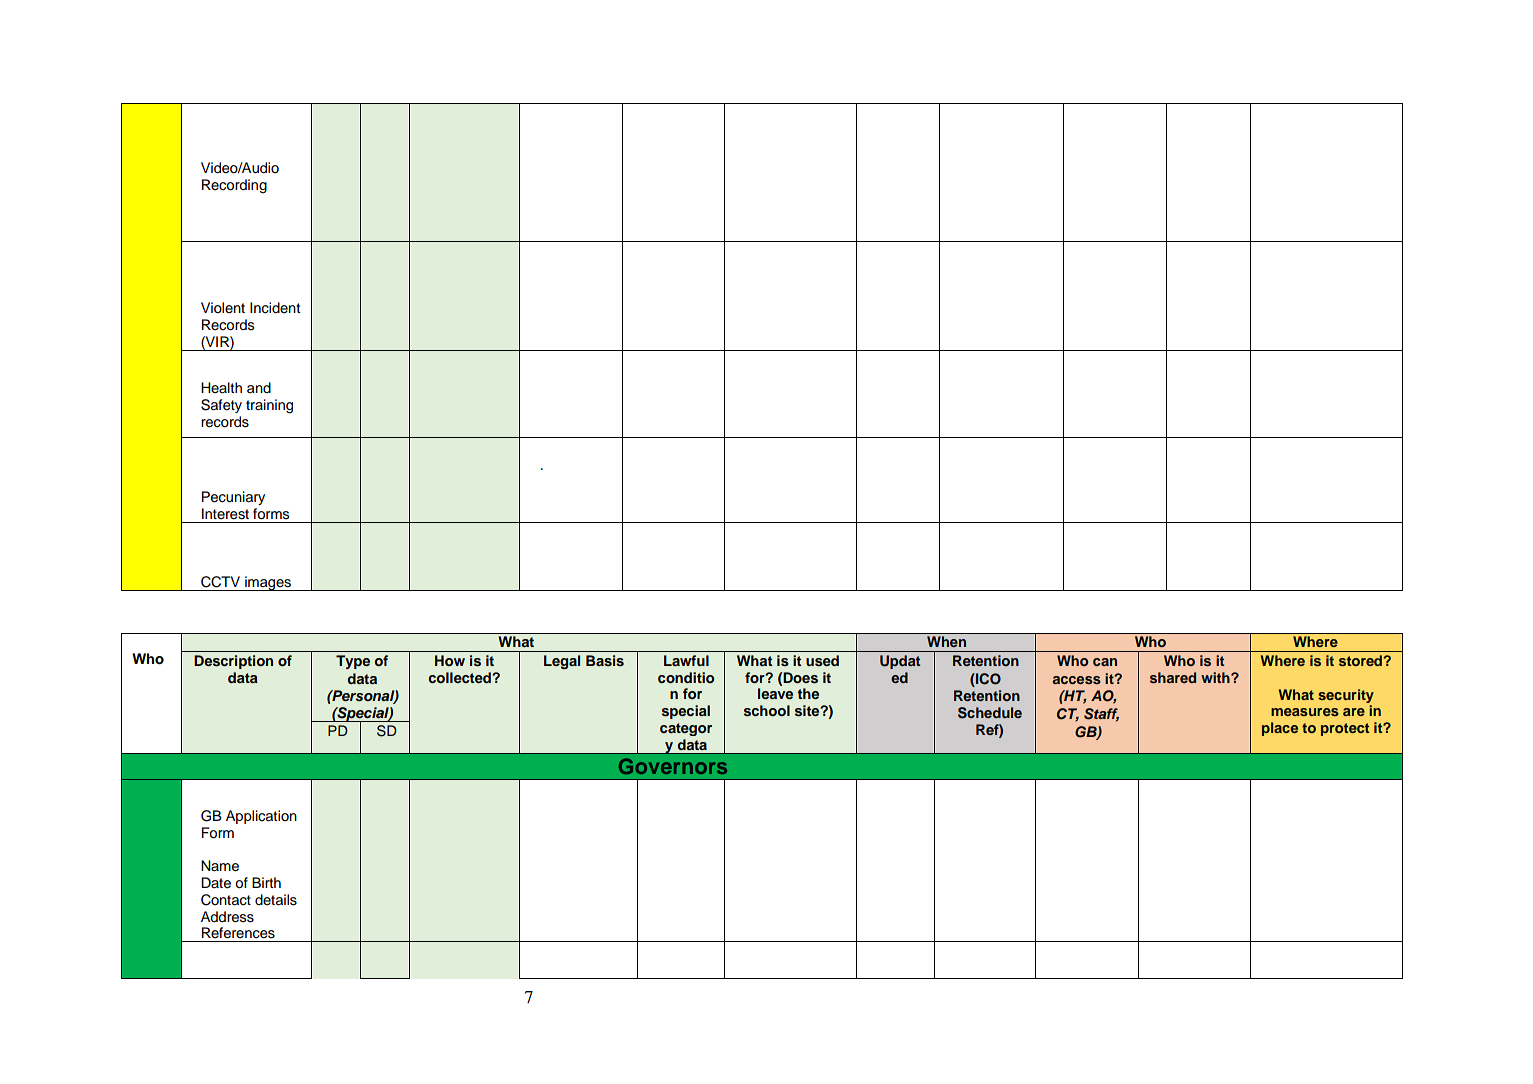 The image size is (1533, 1084). What do you see at coordinates (276, 900) in the screenshot?
I see `details` at bounding box center [276, 900].
